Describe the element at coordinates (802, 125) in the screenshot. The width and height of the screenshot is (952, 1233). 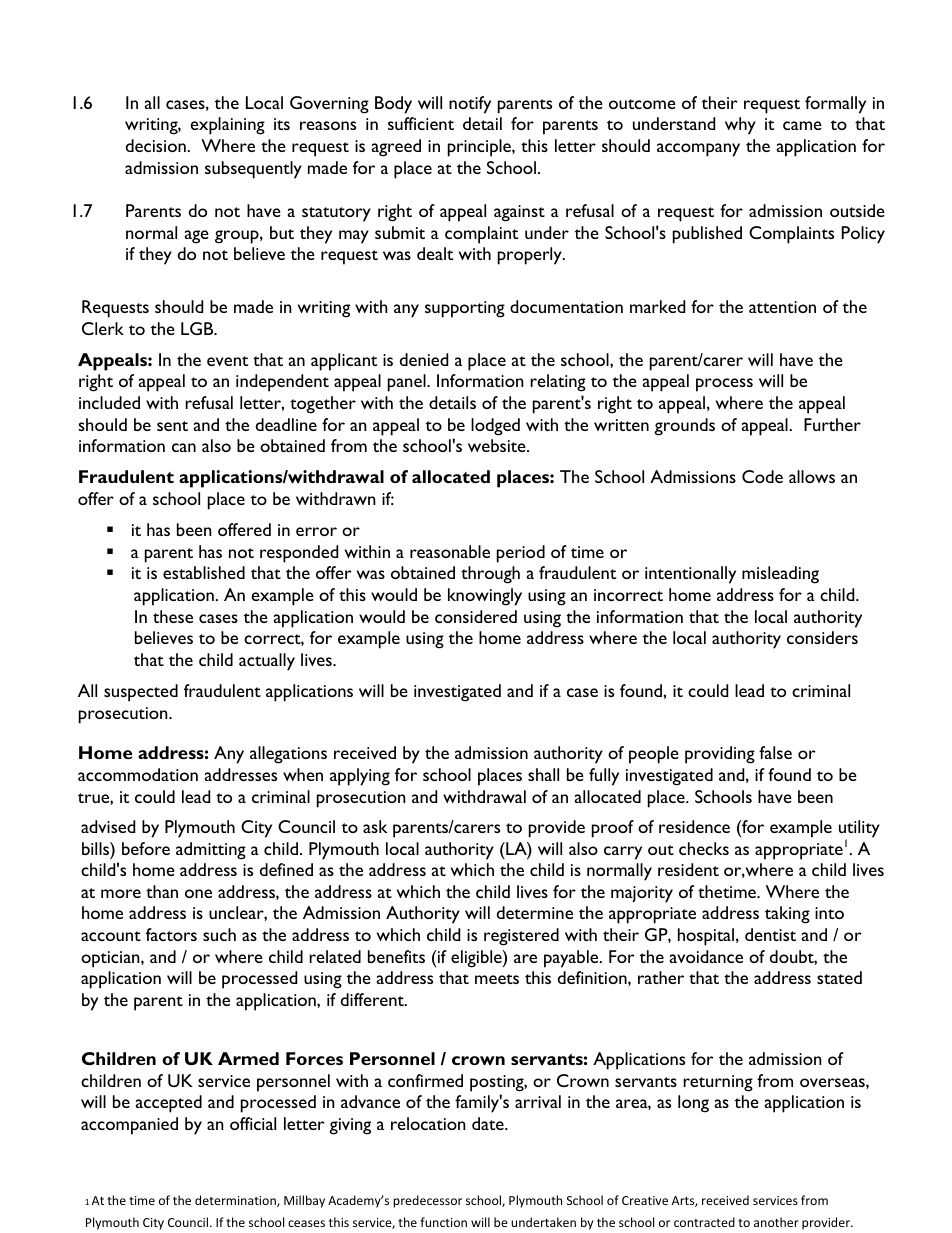
I see `came` at that location.
